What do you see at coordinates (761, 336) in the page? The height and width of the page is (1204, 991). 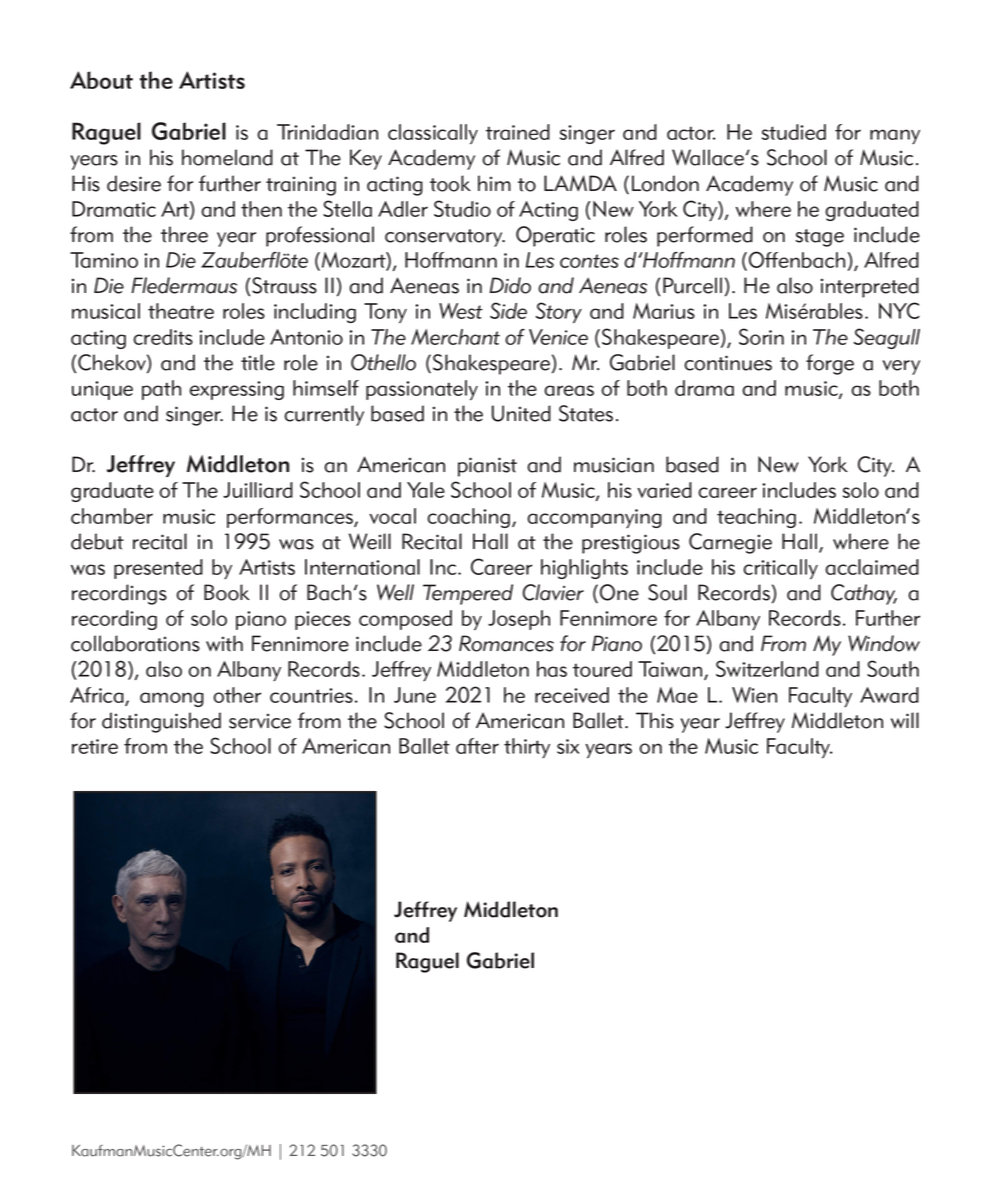 I see `Sorin` at bounding box center [761, 336].
